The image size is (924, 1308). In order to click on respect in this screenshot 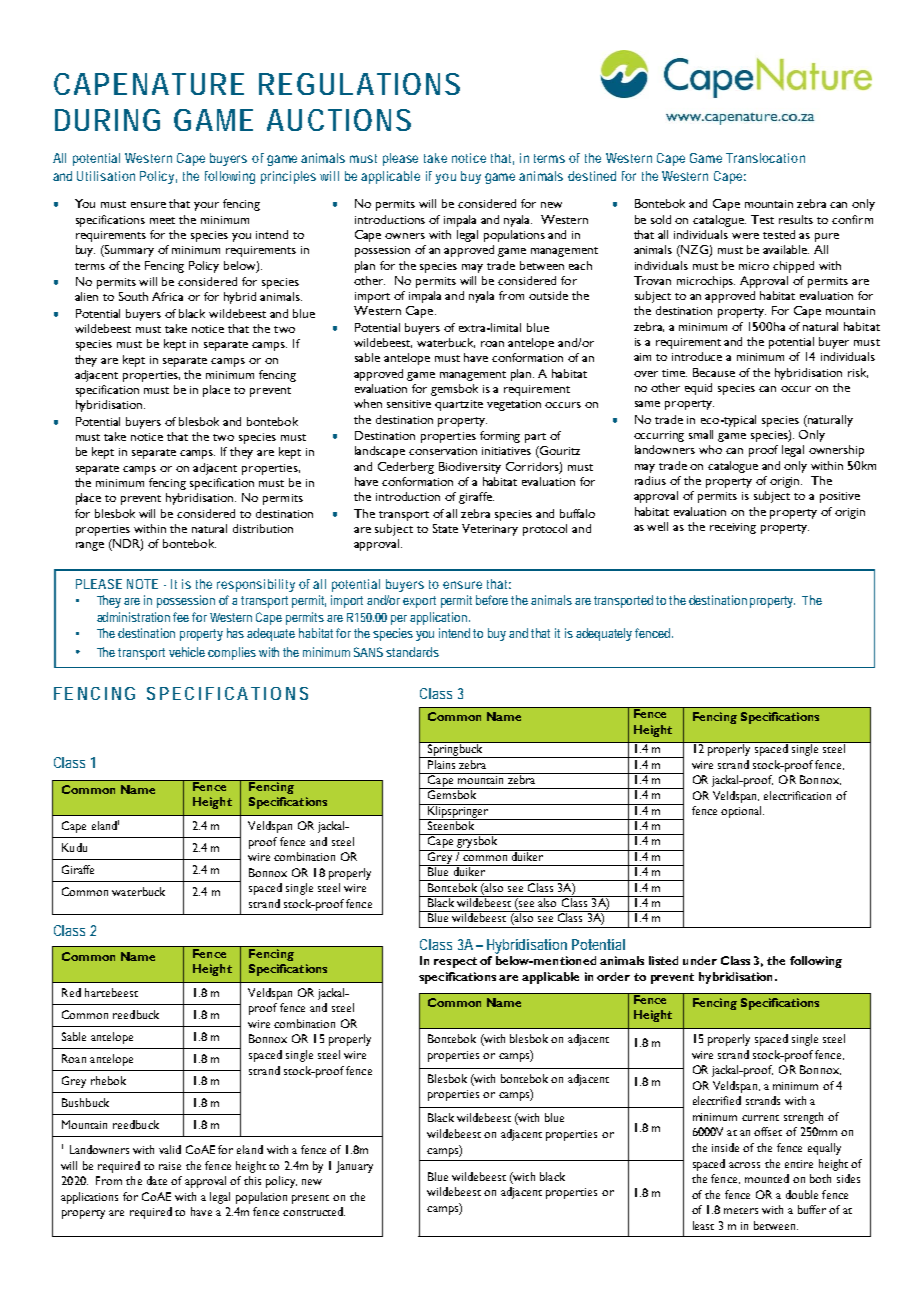, I will do `click(455, 962)`.
